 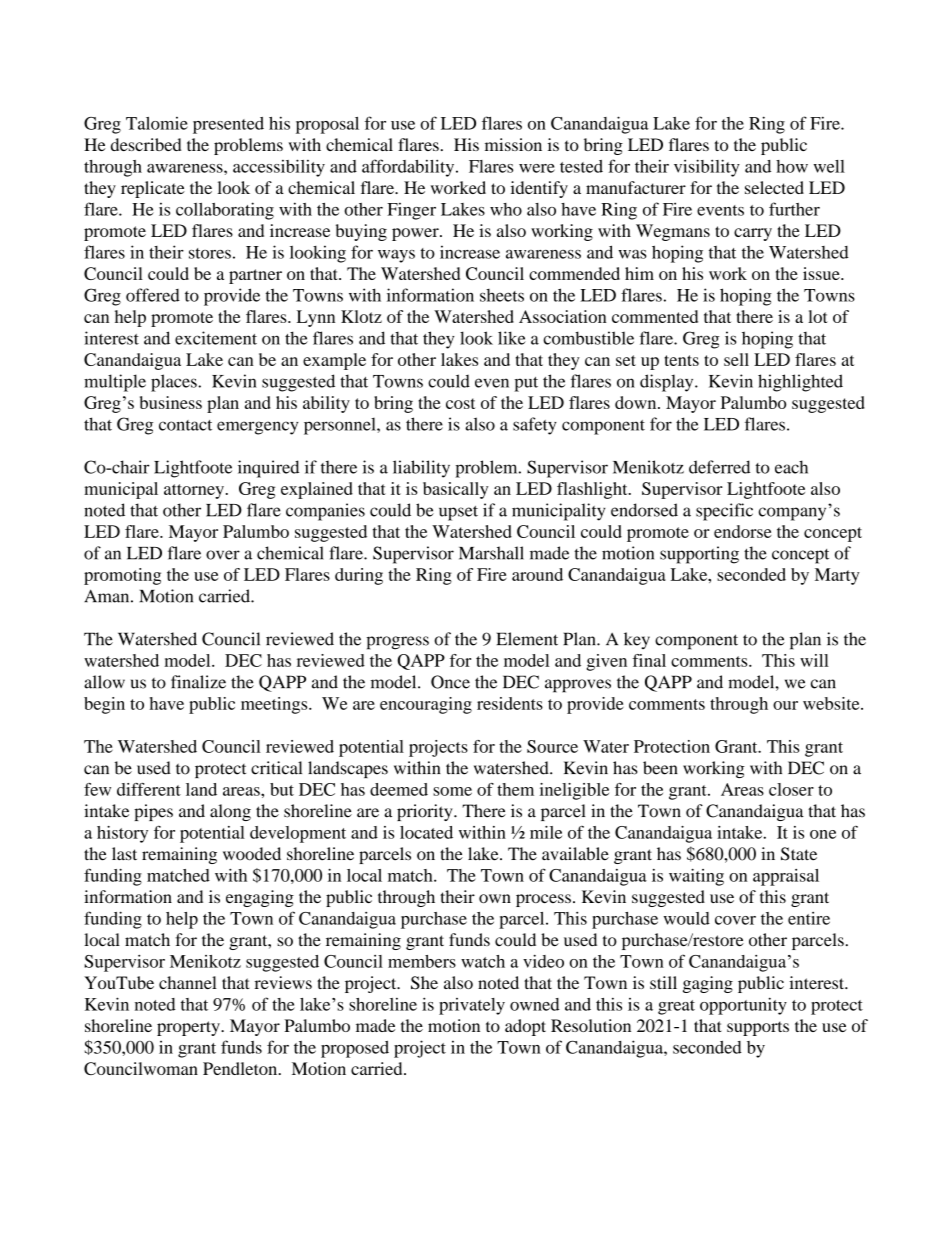 I want to click on privately, so click(x=472, y=1006).
